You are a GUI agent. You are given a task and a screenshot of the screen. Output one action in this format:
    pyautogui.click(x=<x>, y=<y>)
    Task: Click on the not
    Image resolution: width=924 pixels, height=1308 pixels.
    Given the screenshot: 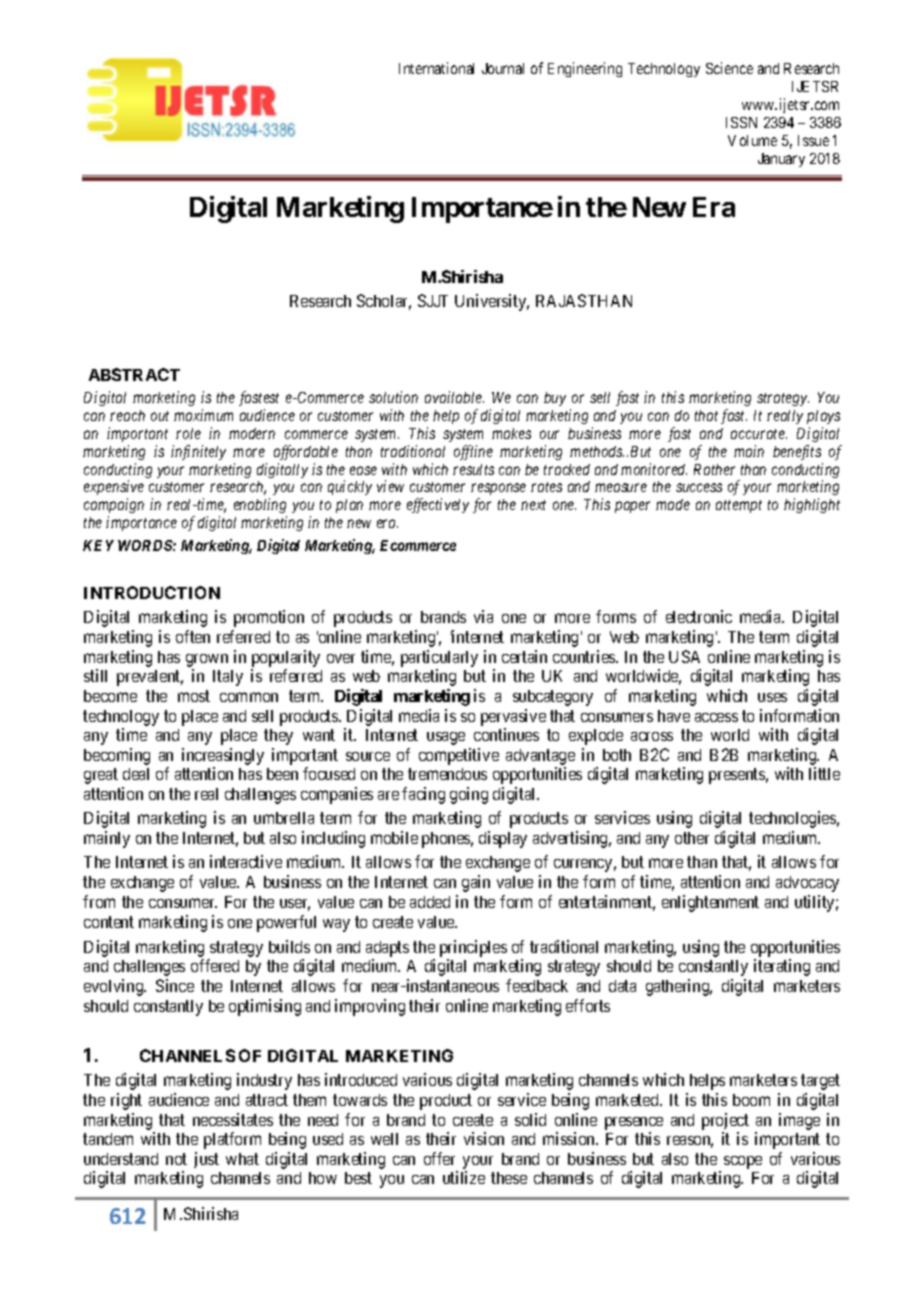 What is the action you would take?
    pyautogui.click(x=176, y=1159)
